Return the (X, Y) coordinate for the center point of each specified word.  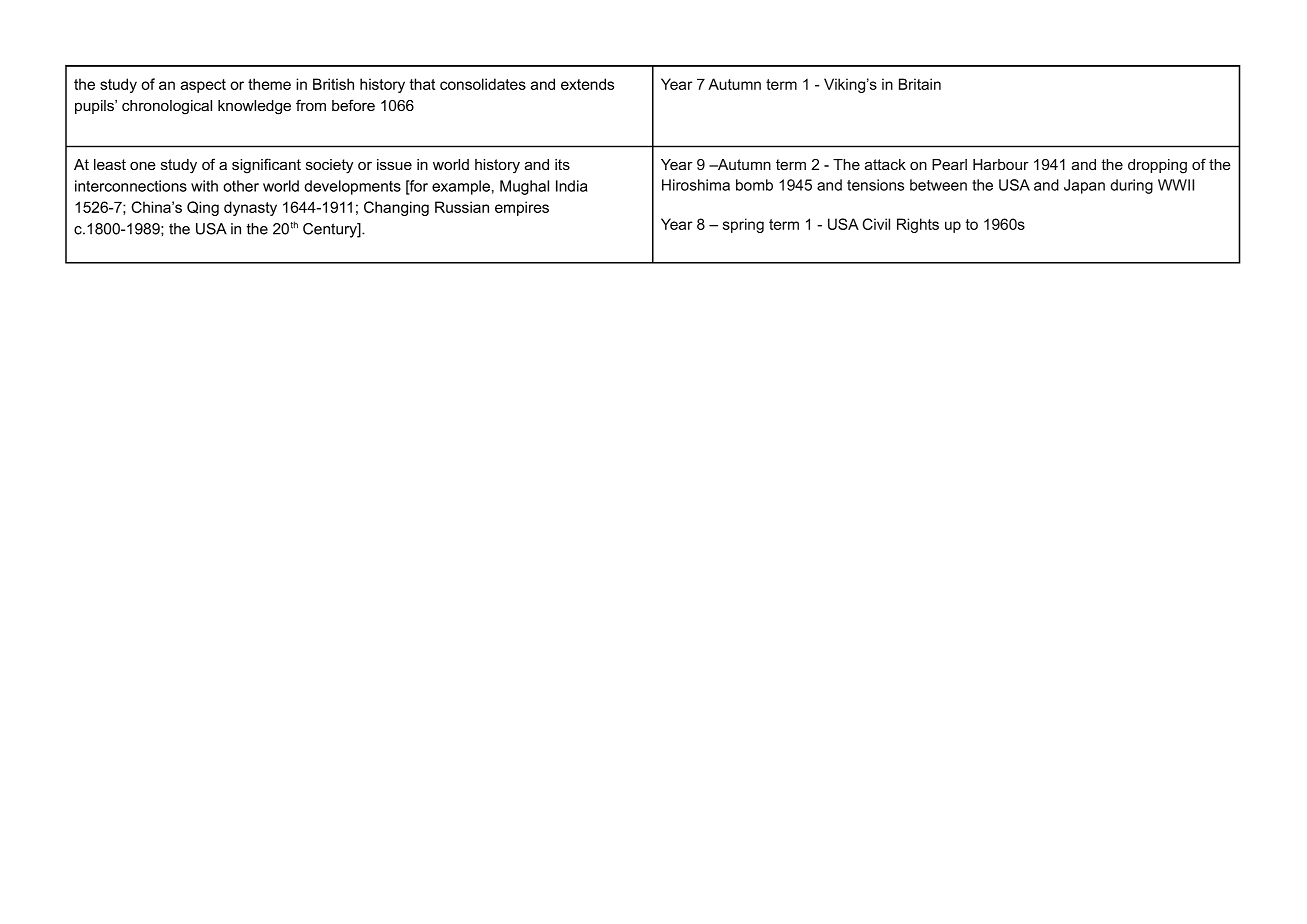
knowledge (254, 107)
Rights (918, 225)
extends (587, 84)
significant (266, 166)
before (353, 105)
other (241, 186)
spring (743, 225)
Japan (1084, 186)
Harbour (1001, 164)
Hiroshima (696, 185)
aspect (203, 86)
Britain (920, 84)
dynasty (250, 208)
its (562, 164)
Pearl (949, 164)
